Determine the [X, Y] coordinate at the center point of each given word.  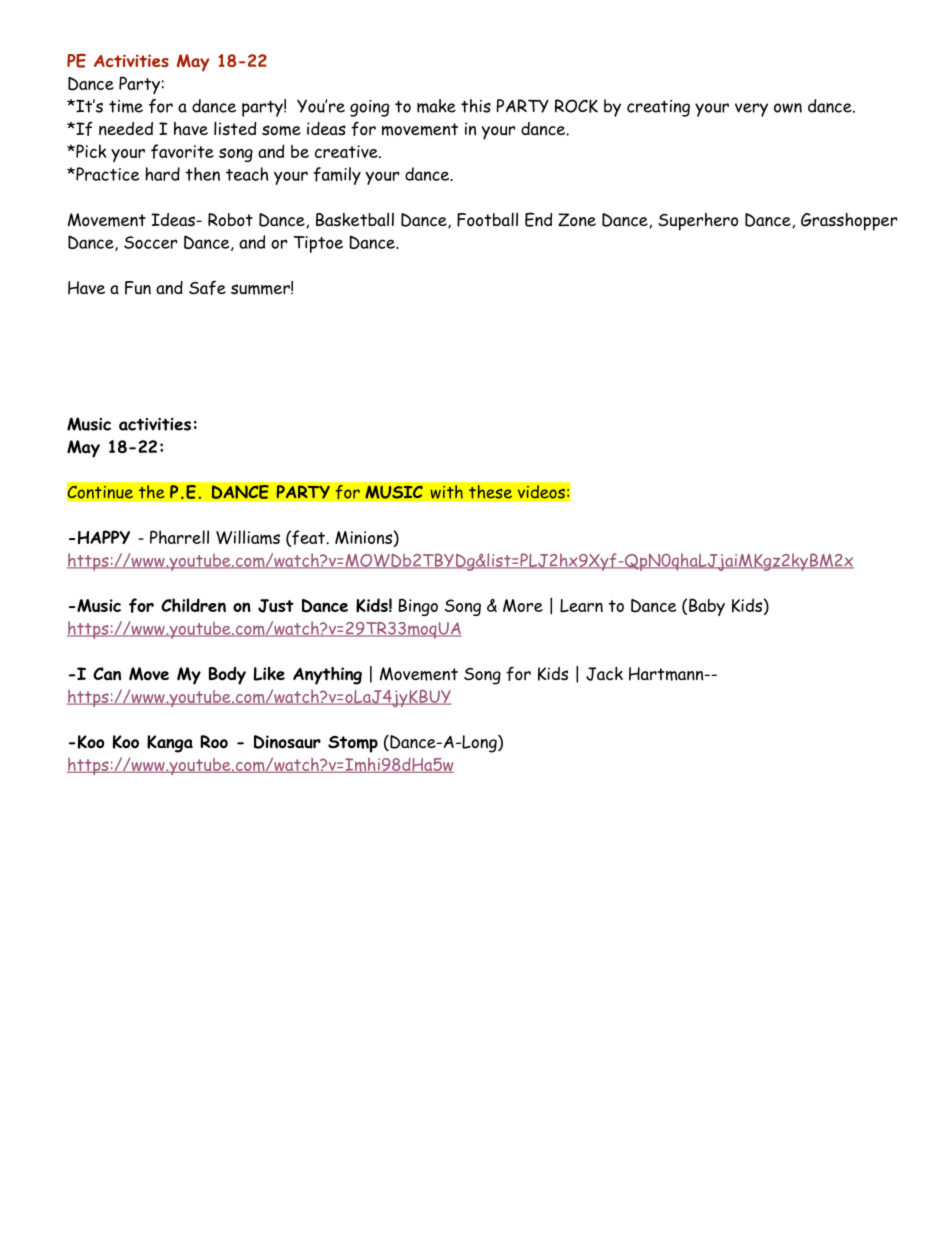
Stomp [353, 744]
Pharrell [179, 537]
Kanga [170, 744]
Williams [248, 537]
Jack [604, 674]
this [476, 106]
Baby [707, 607]
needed [126, 129]
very [751, 110]
